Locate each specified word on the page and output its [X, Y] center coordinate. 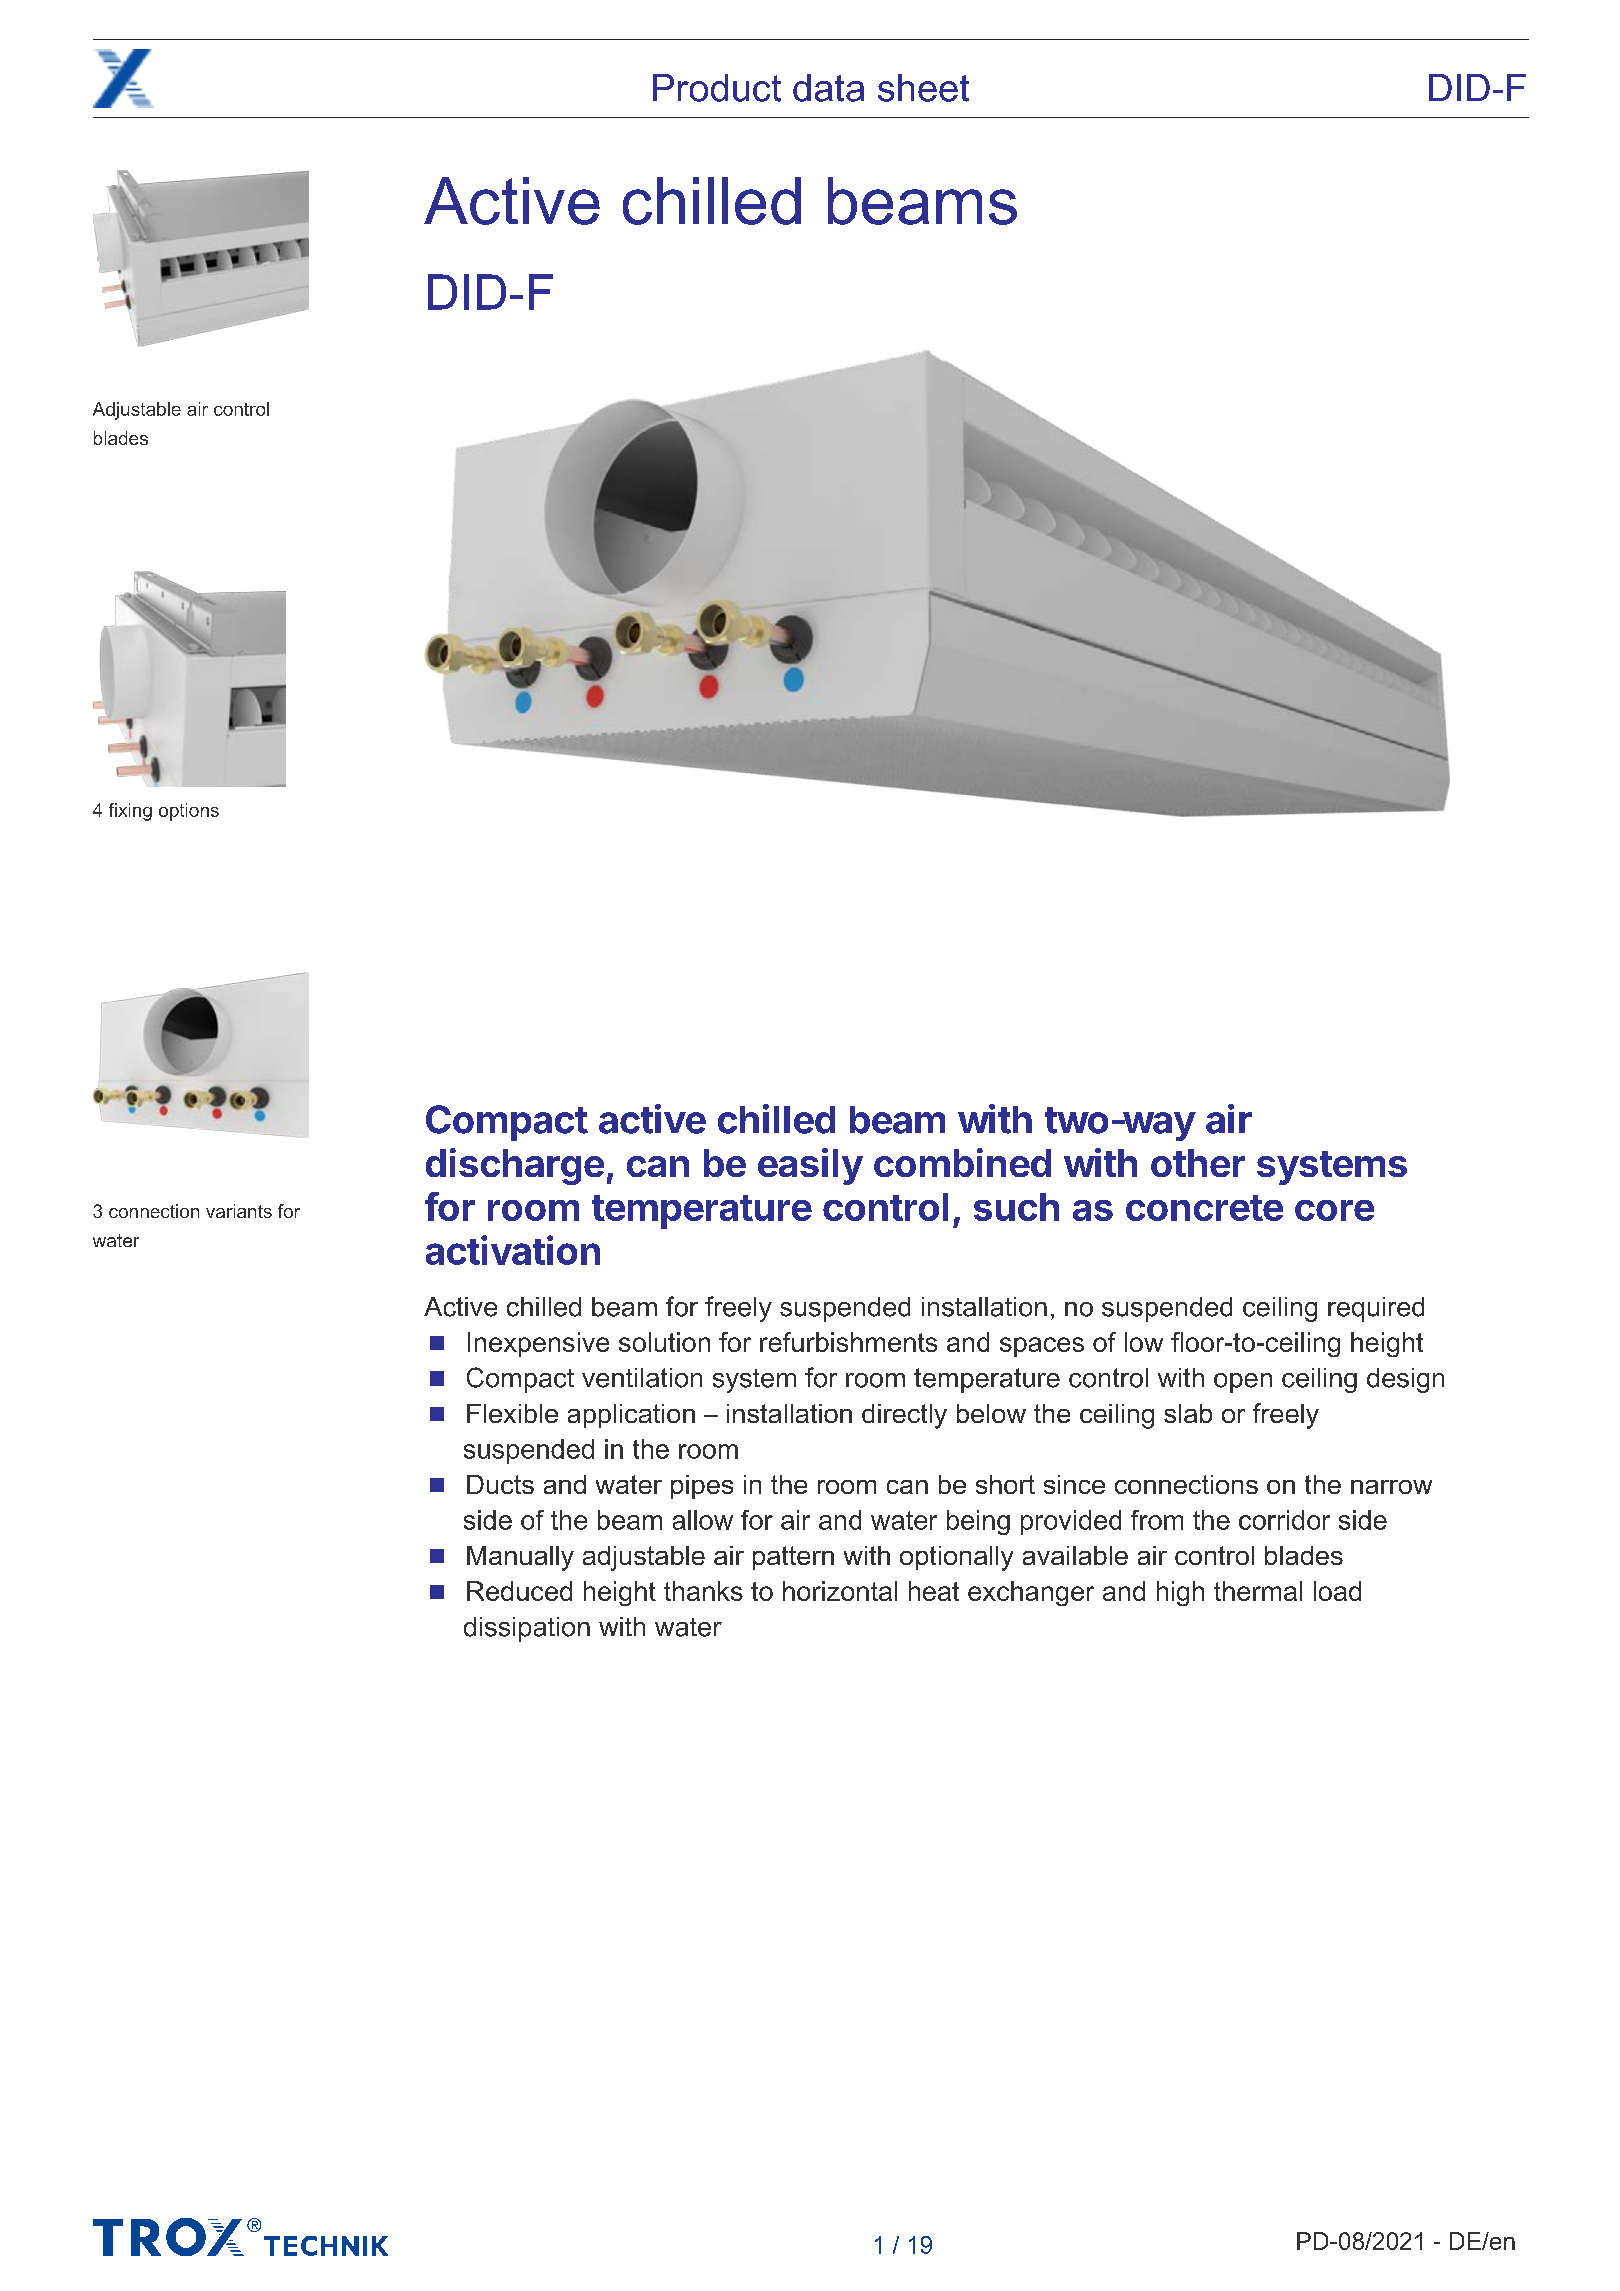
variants [239, 1211]
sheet [923, 88]
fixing [130, 812]
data [828, 88]
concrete [1204, 1208]
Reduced [519, 1591]
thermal [1258, 1591]
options [189, 812]
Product [717, 88]
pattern [793, 1558]
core [1334, 1210]
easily [810, 1166]
